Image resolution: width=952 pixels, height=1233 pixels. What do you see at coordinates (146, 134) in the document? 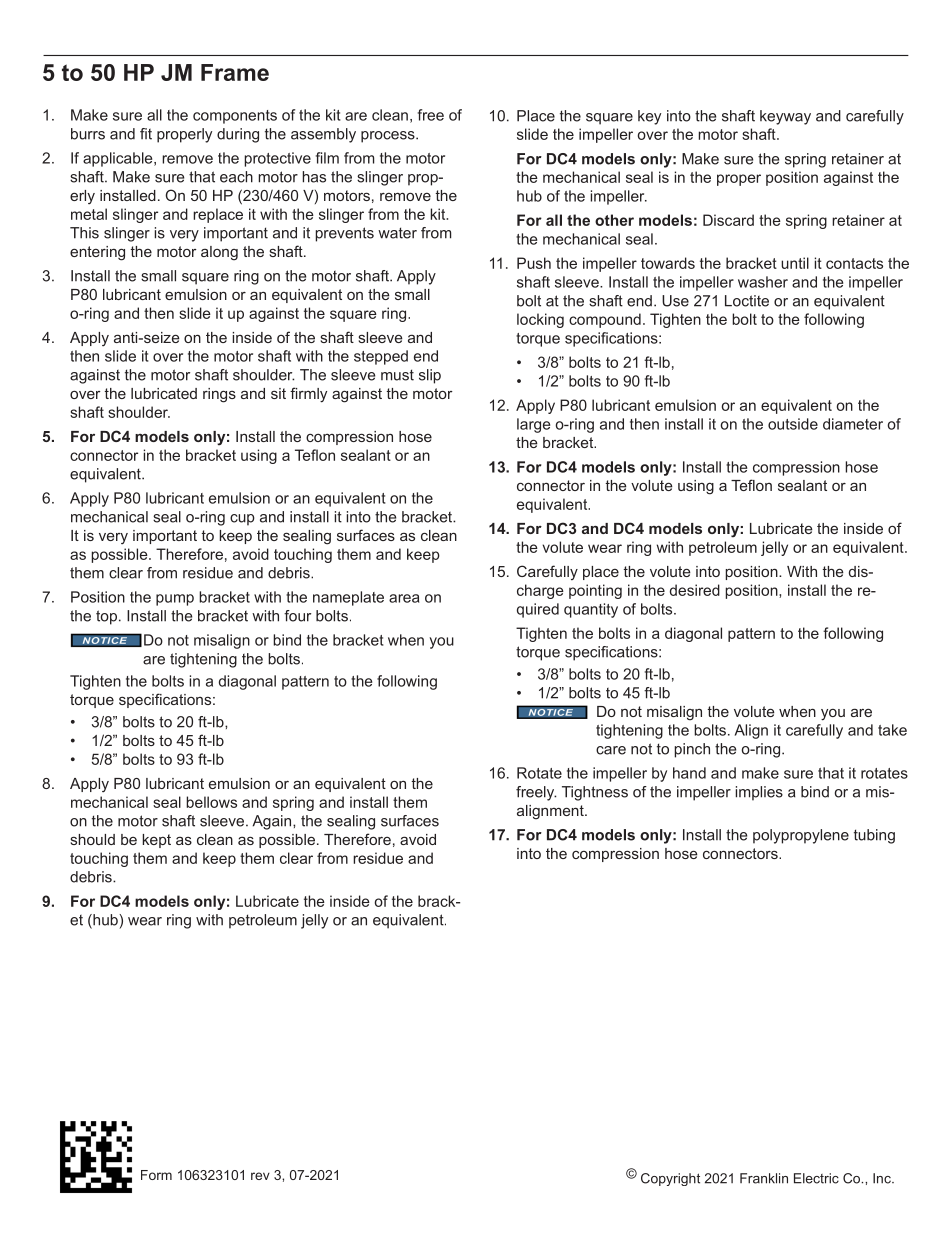
I see `fit` at bounding box center [146, 134].
